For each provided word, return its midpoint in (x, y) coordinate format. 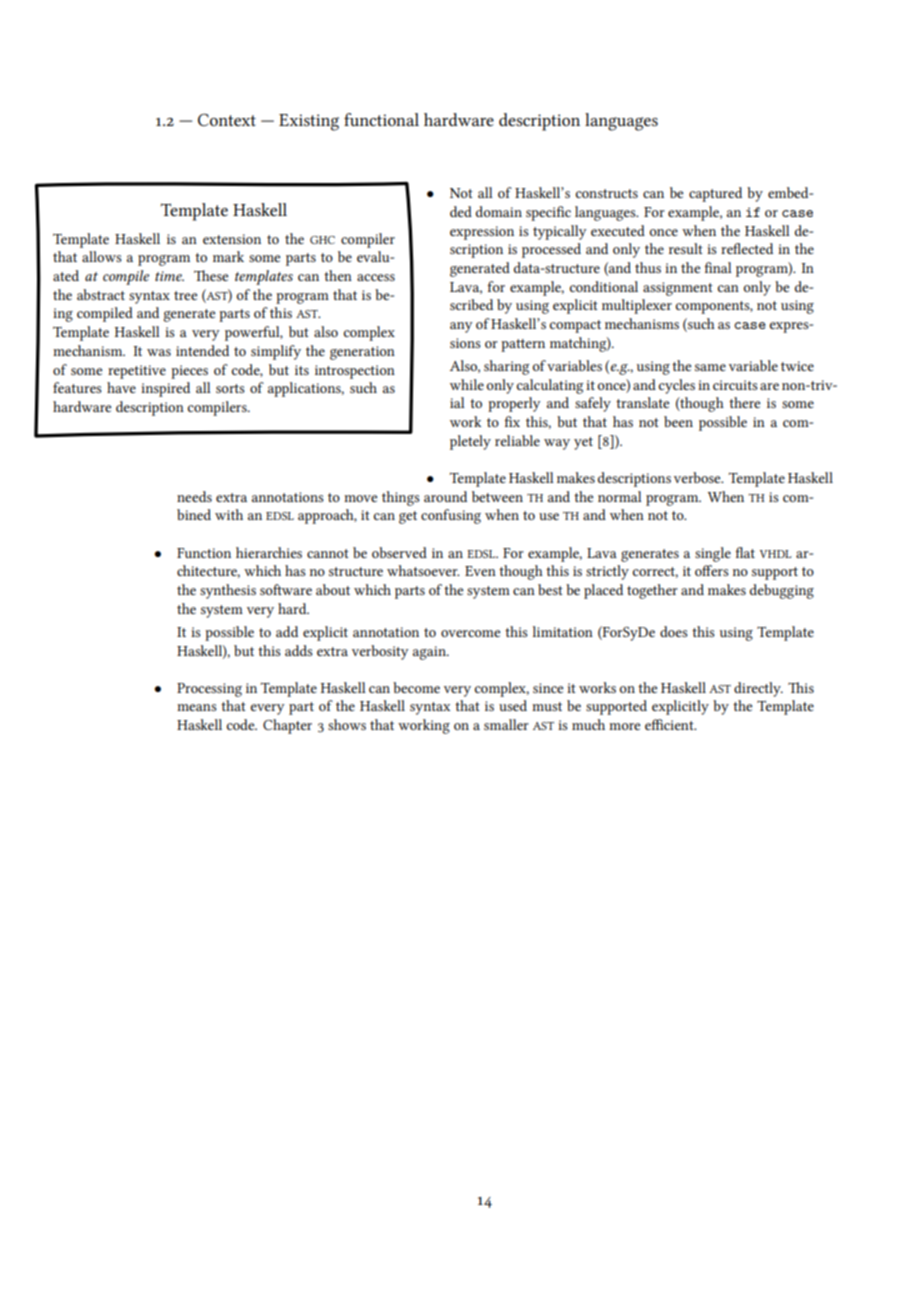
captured (715, 194)
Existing (309, 122)
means (197, 707)
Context (227, 119)
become (416, 687)
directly (758, 689)
